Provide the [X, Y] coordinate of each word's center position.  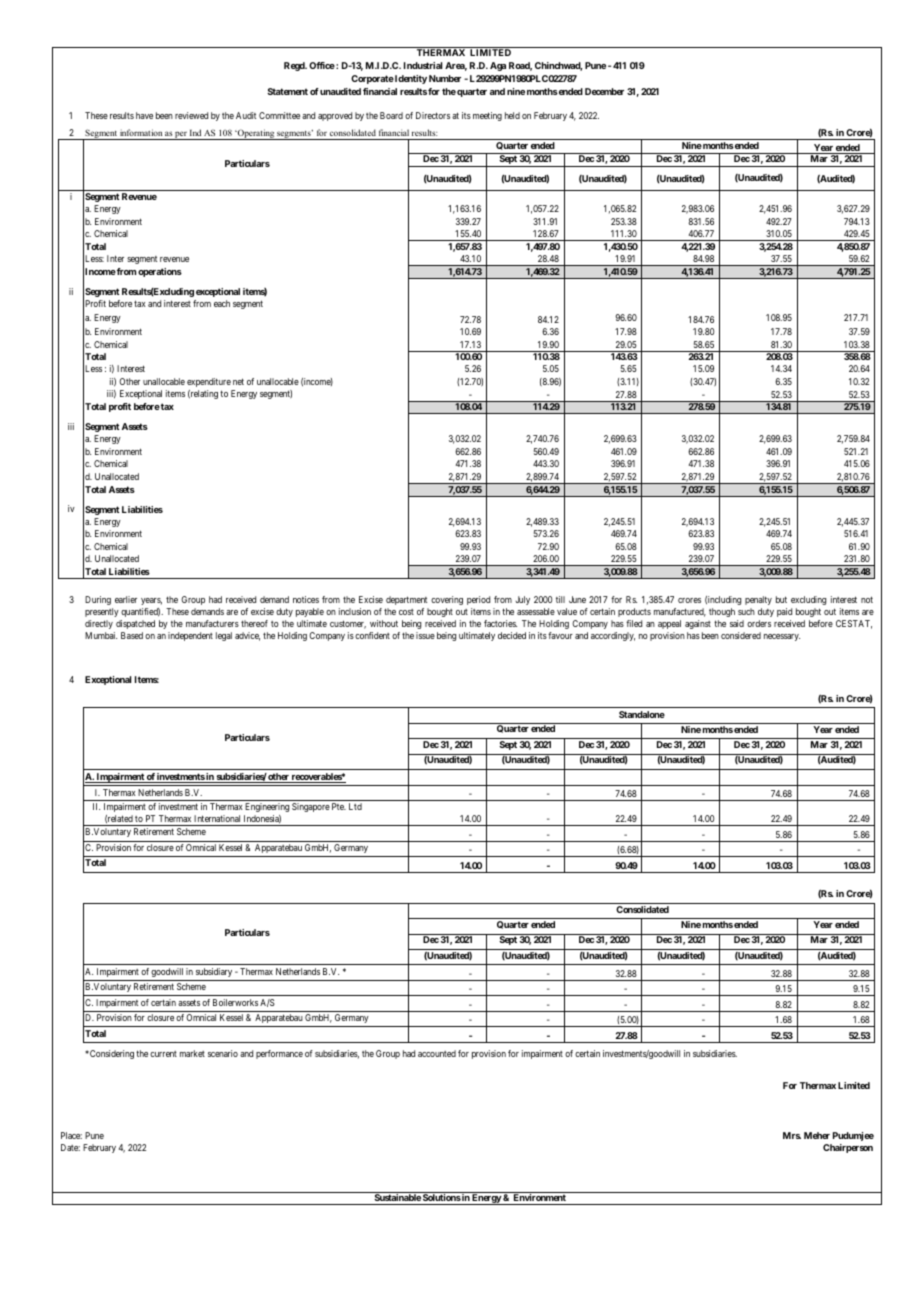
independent [190, 636]
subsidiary [214, 972]
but [781, 599]
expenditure [209, 382]
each [222, 303]
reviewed [191, 115]
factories [500, 623]
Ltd [355, 806]
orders [759, 623]
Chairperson [848, 1148]
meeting [487, 116]
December [604, 91]
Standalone [642, 714]
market [192, 1053]
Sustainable [397, 1199]
